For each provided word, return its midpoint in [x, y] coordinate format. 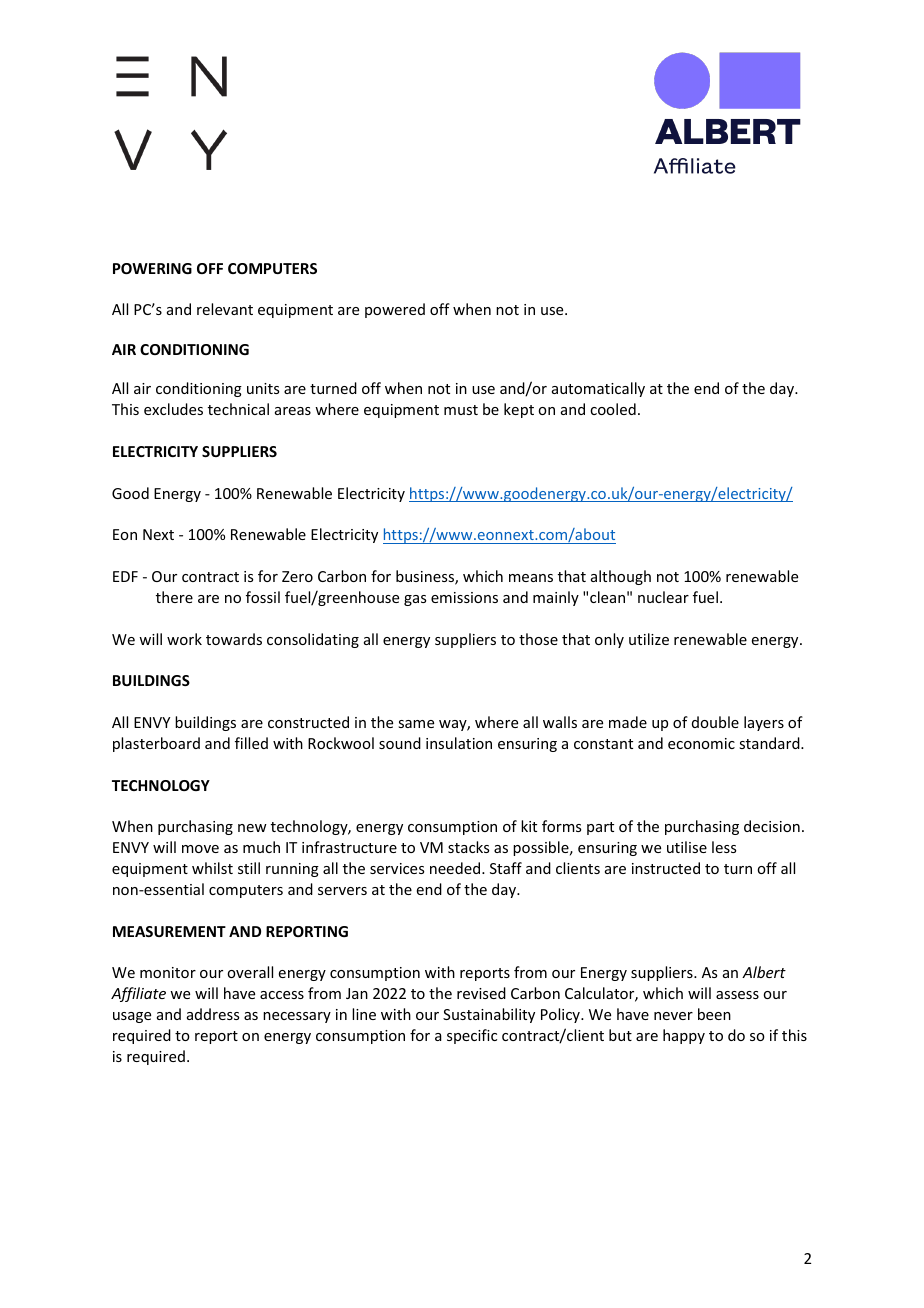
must [461, 410]
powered [395, 310]
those [538, 639]
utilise [687, 847]
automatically [598, 389]
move [200, 849]
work [184, 639]
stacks [468, 847]
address [213, 1014]
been [714, 1014]
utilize [649, 639]
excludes [173, 409]
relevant [225, 309]
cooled [613, 409]
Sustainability [489, 1015]
